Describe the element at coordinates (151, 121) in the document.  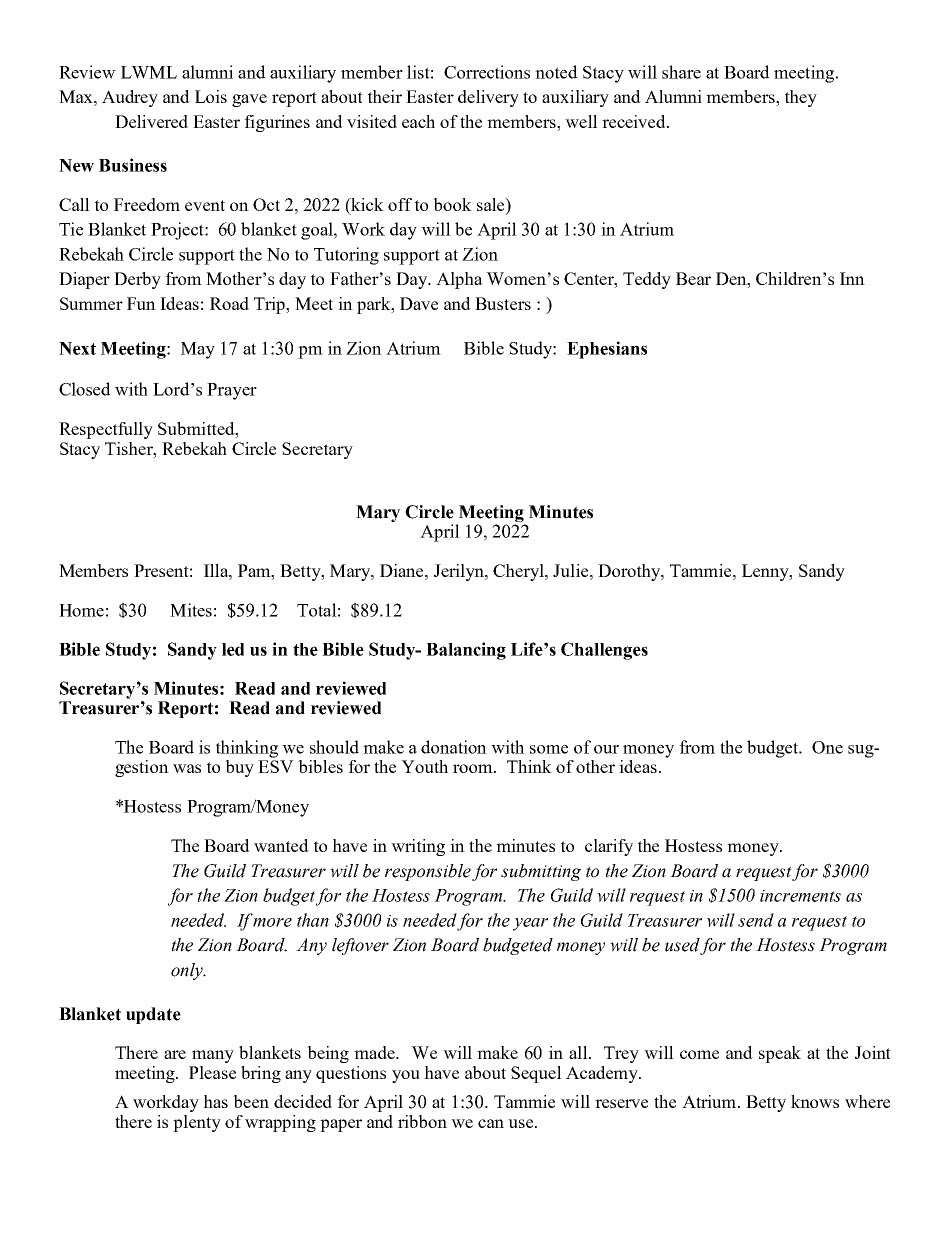
I see `Delivered` at that location.
